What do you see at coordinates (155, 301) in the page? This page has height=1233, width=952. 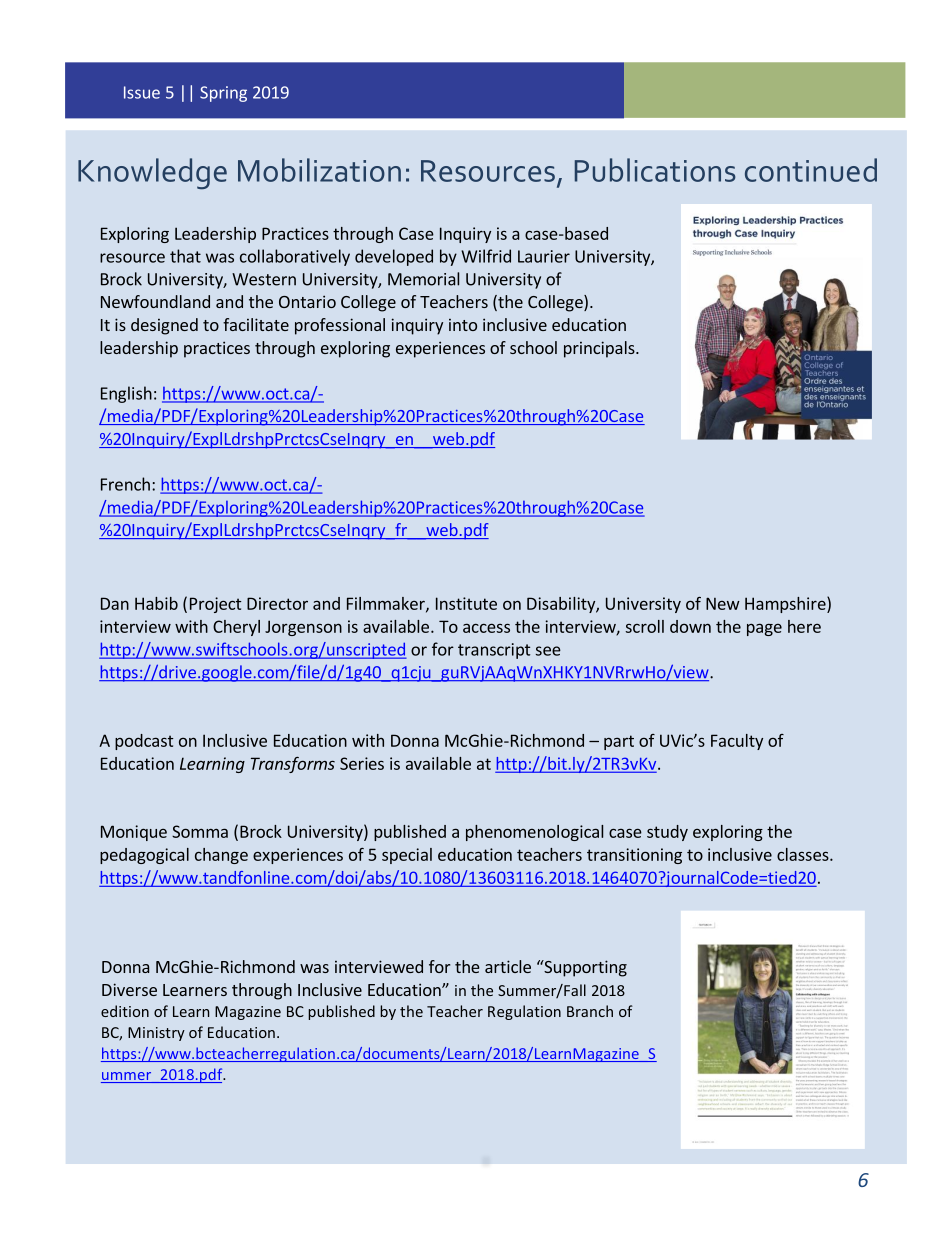 I see `Newfoundland` at bounding box center [155, 301].
